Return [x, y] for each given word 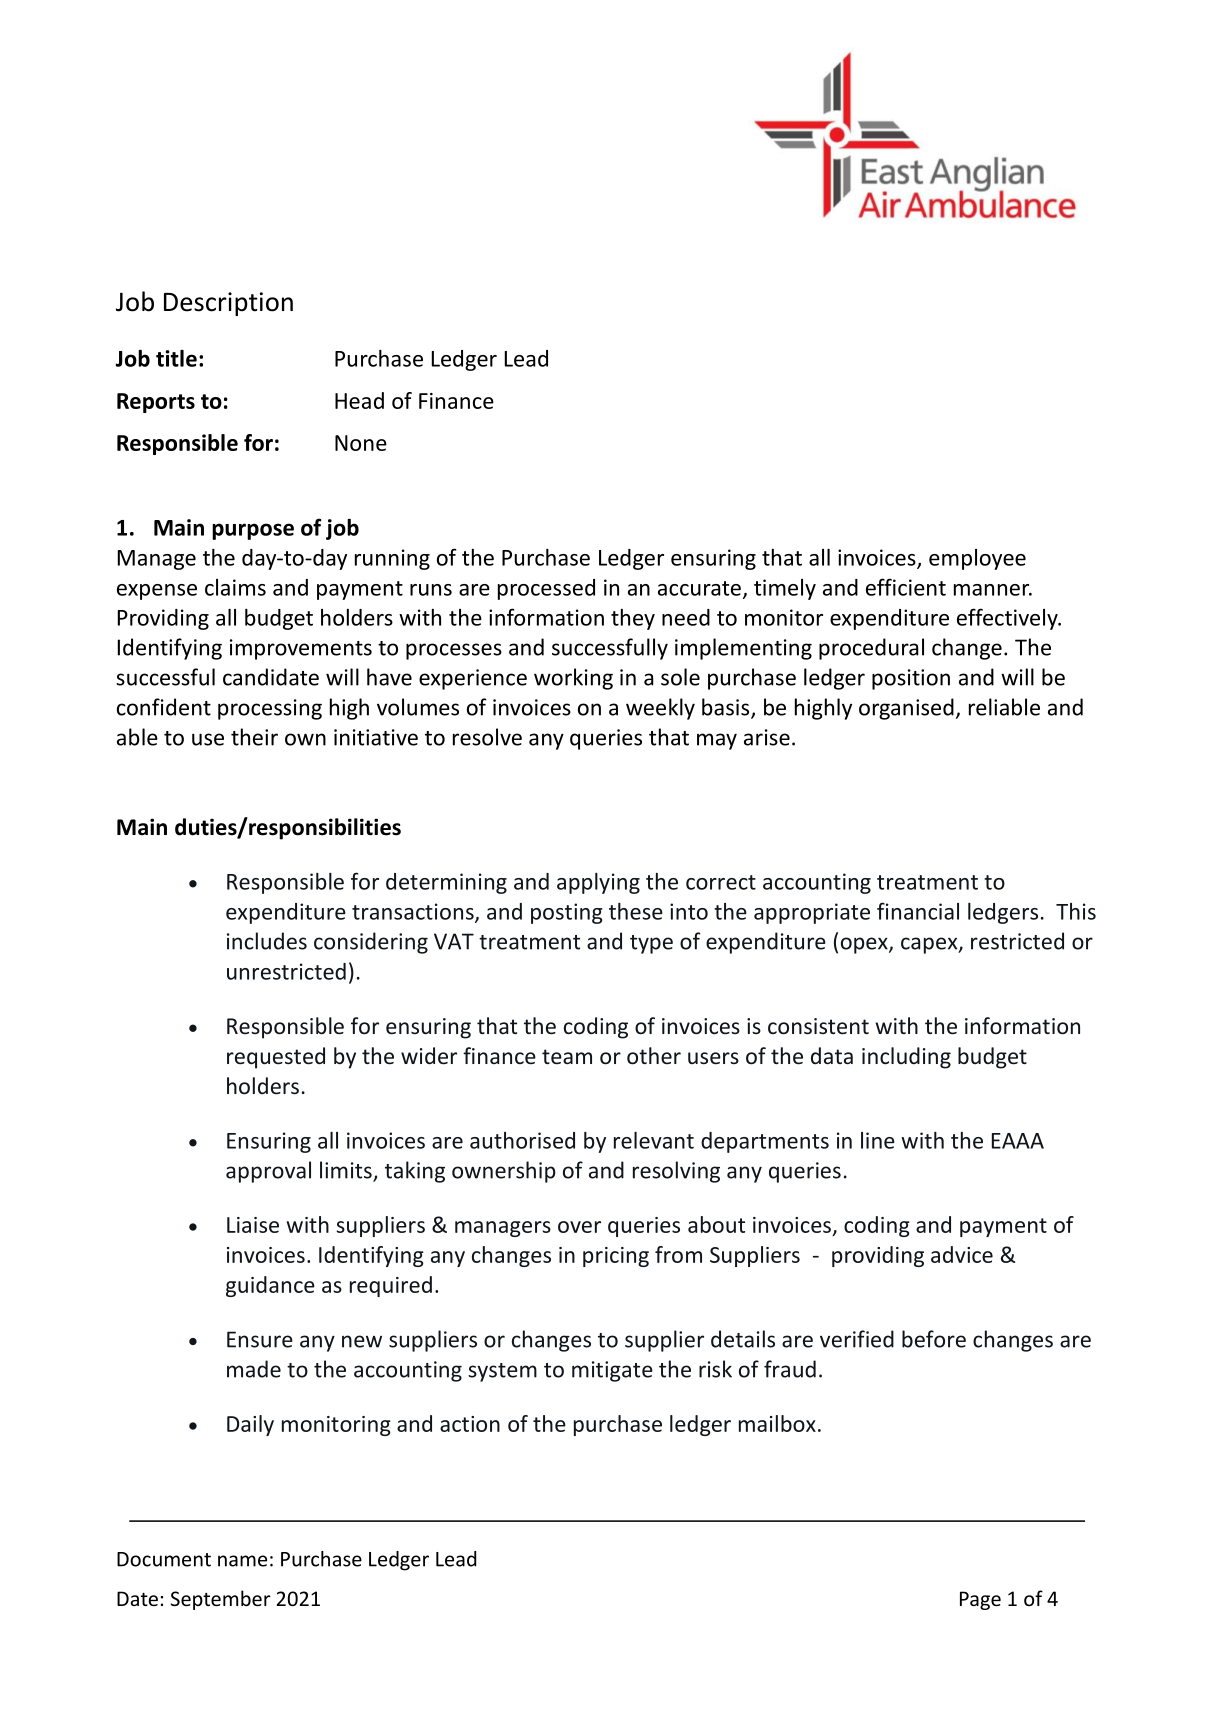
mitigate [612, 1371]
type [651, 944]
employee [977, 559]
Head [359, 400]
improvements [301, 649]
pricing [616, 1257]
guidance [270, 1286]
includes [267, 941]
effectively [1008, 619]
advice [962, 1254]
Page [980, 1600]
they [633, 619]
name [242, 1561]
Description [228, 304]
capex [930, 945]
